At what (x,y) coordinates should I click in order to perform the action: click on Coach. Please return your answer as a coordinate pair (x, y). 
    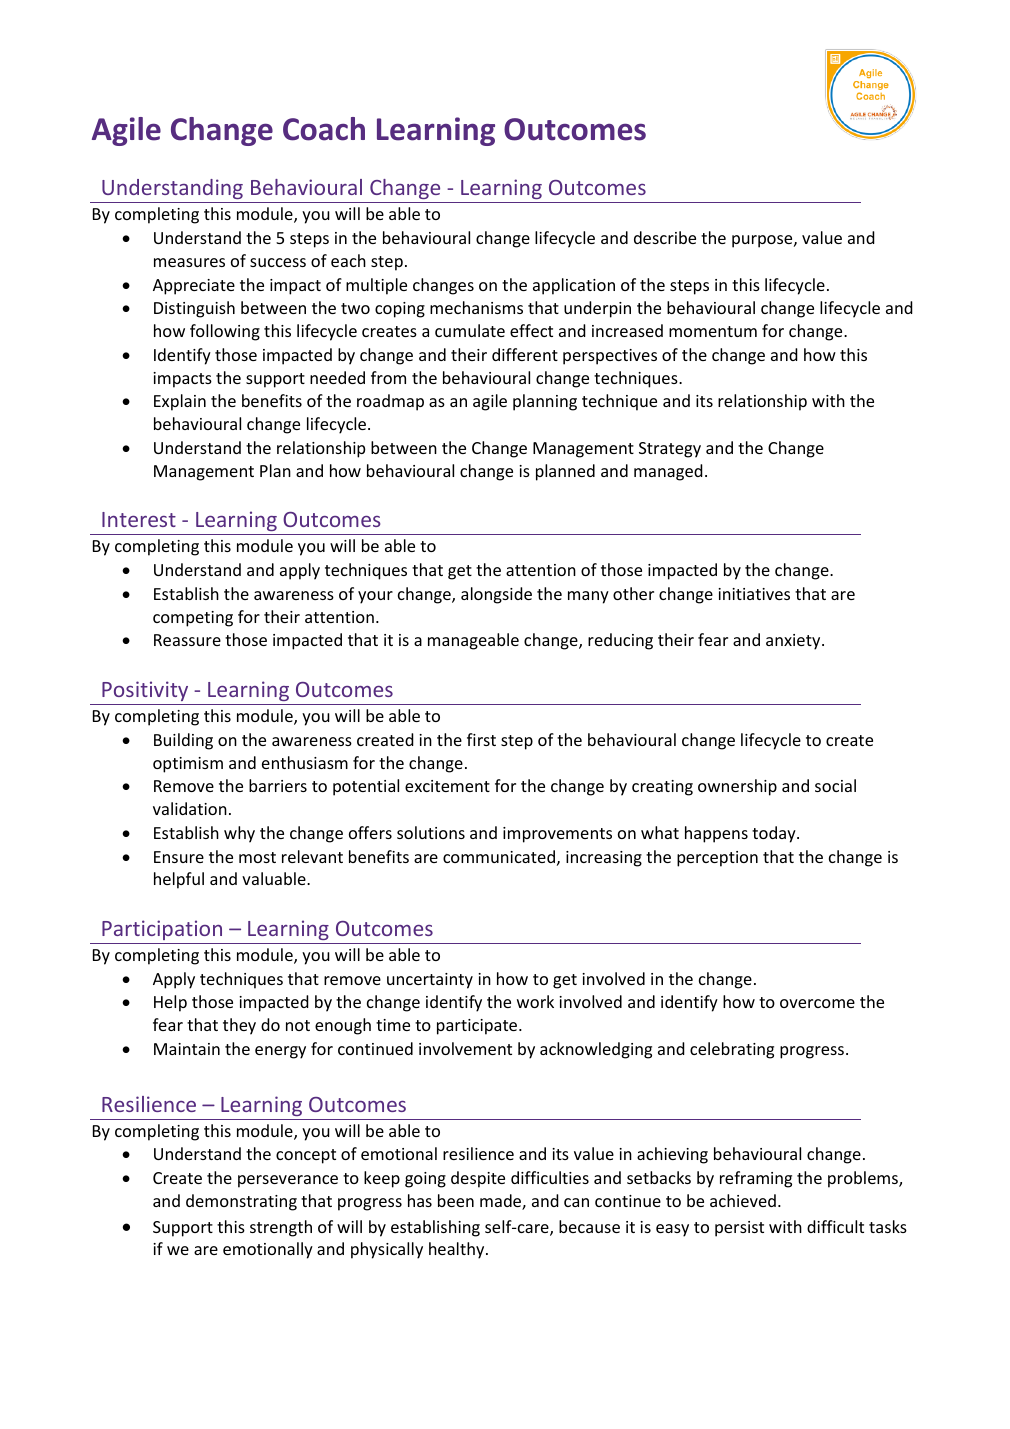
    Looking at the image, I should click on (324, 129).
